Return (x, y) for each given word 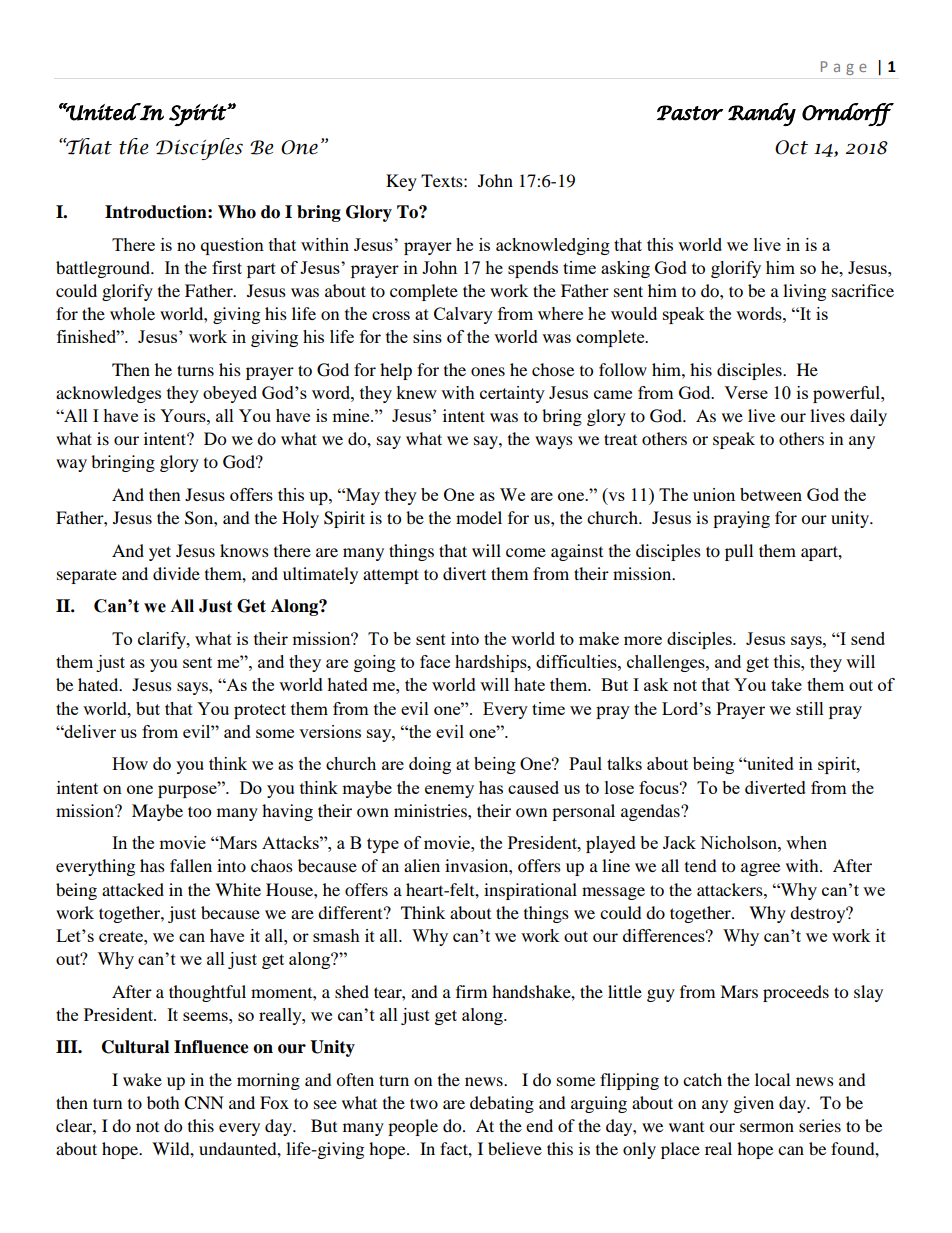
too (199, 811)
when (806, 842)
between (771, 494)
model (479, 517)
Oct (791, 147)
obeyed (230, 394)
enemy (449, 791)
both (163, 1102)
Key (401, 182)
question (232, 246)
